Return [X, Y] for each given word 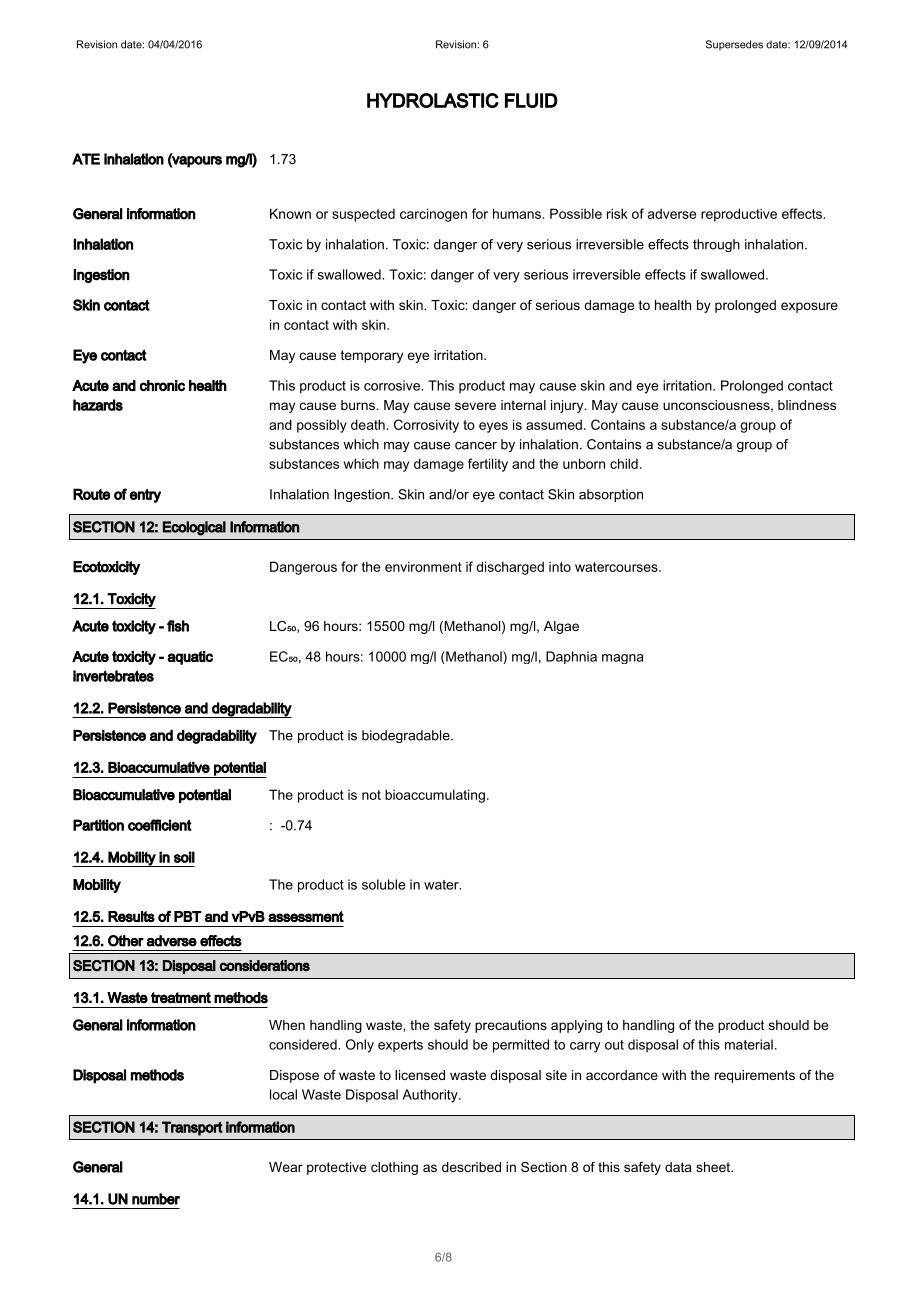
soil [184, 857]
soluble [383, 884]
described [471, 1167]
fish [178, 626]
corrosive [393, 385]
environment [423, 566]
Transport [192, 1128]
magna [622, 659]
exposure [809, 307]
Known [290, 213]
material [749, 1044]
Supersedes [734, 45]
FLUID [531, 100]
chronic [162, 385]
